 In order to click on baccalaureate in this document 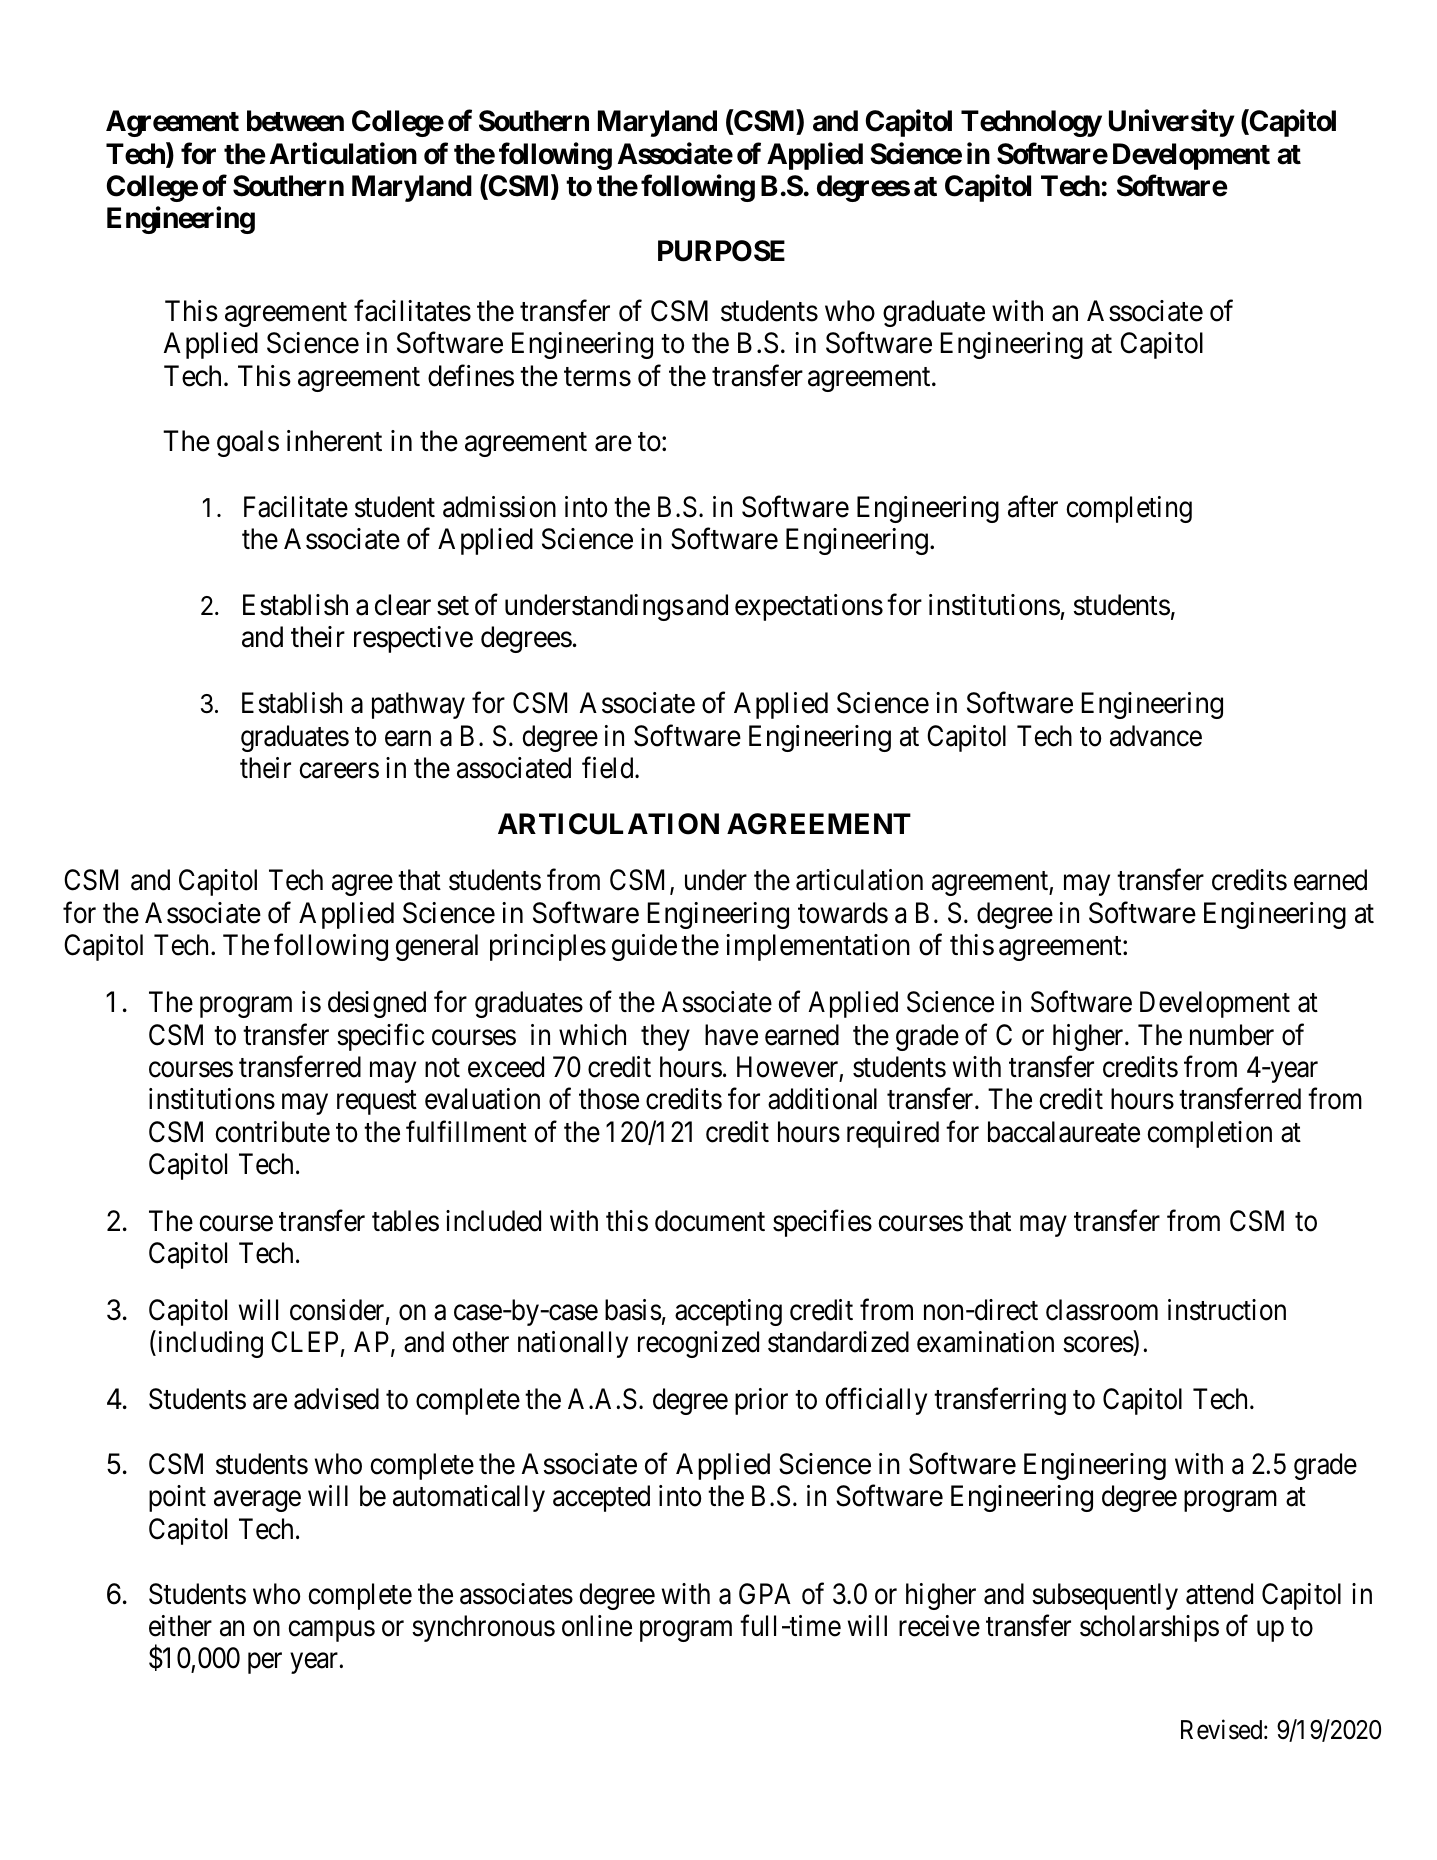, I will do `click(1064, 1132)`.
